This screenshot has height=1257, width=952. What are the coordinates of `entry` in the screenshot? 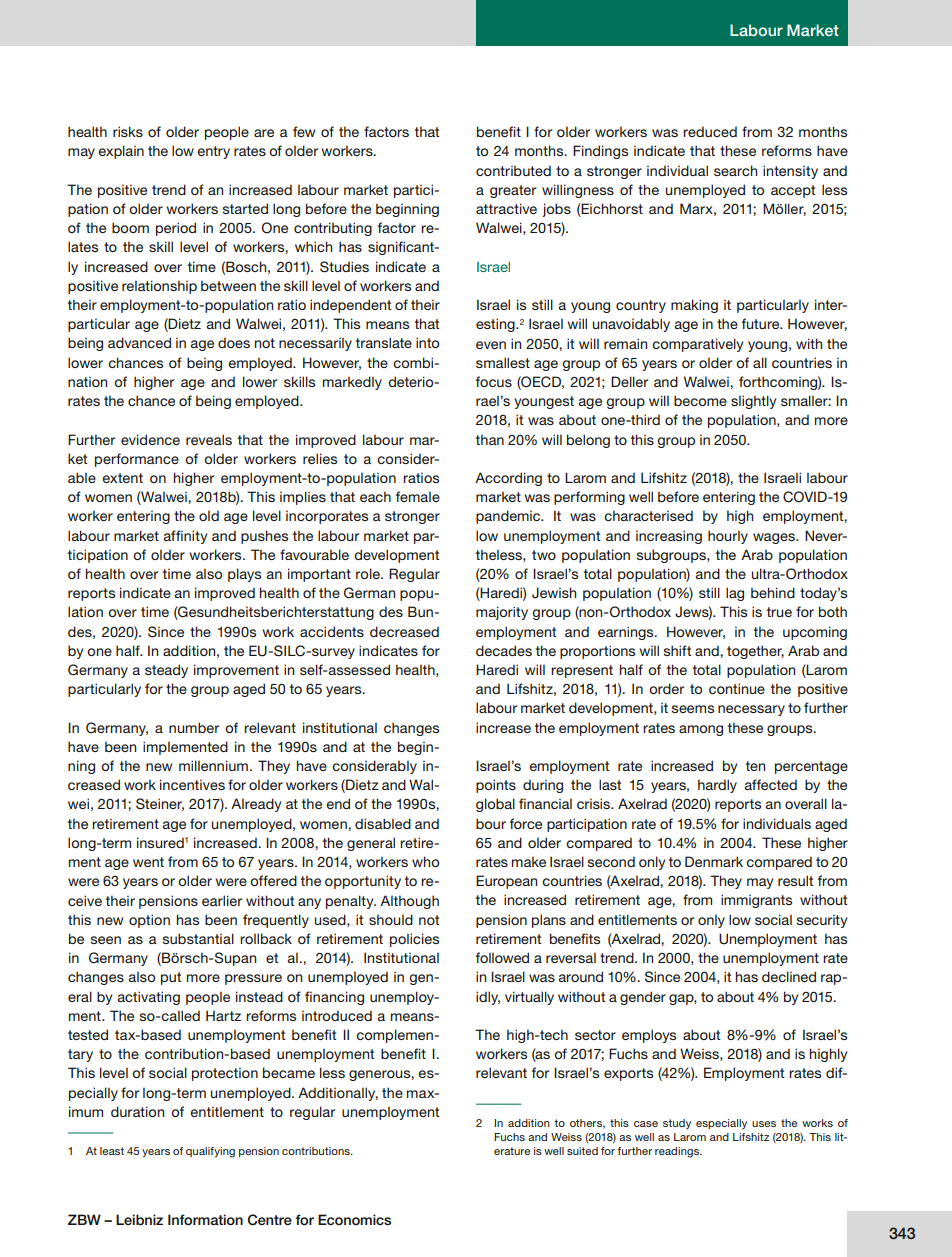 It's located at (213, 152).
